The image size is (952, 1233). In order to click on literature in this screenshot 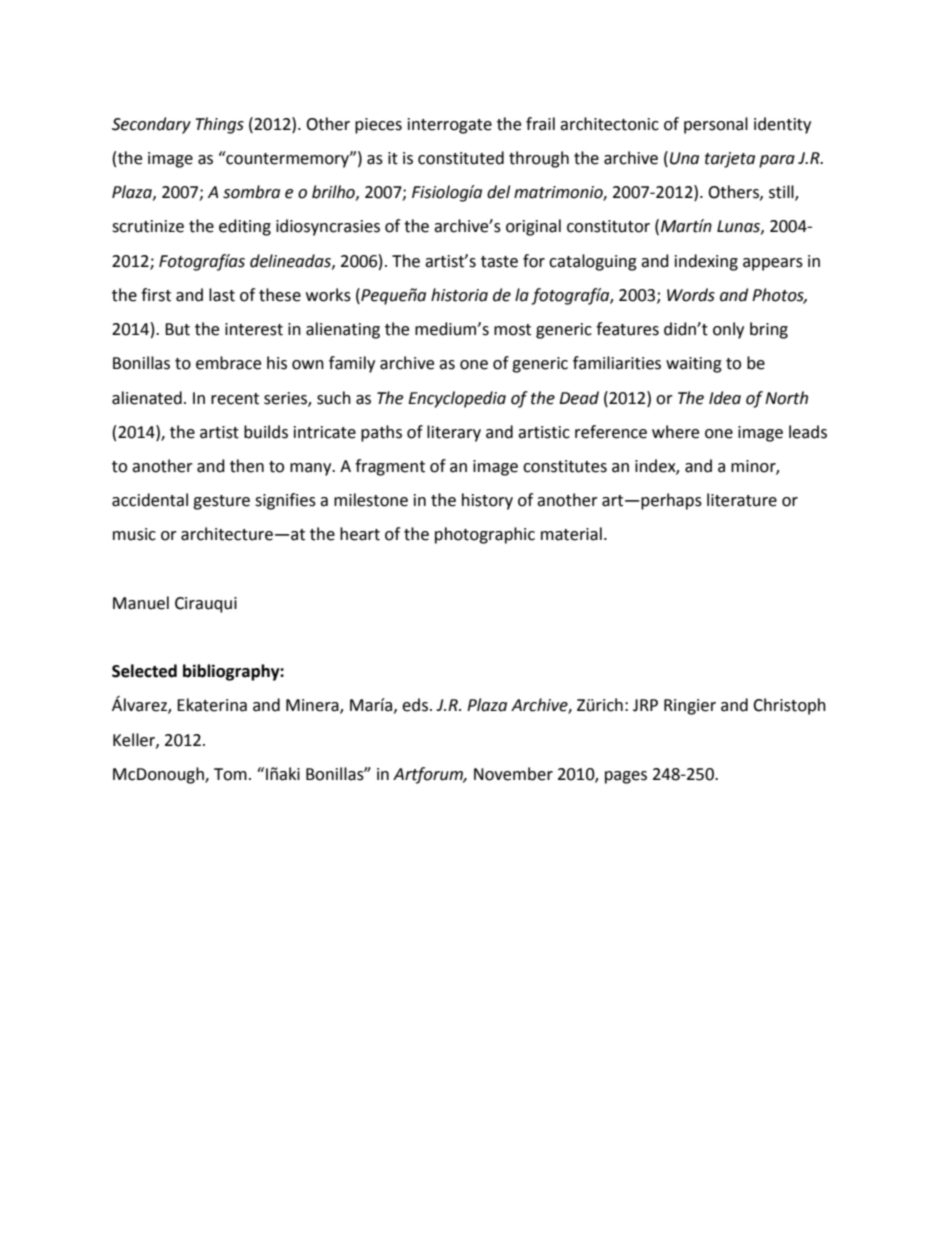, I will do `click(742, 500)`.
